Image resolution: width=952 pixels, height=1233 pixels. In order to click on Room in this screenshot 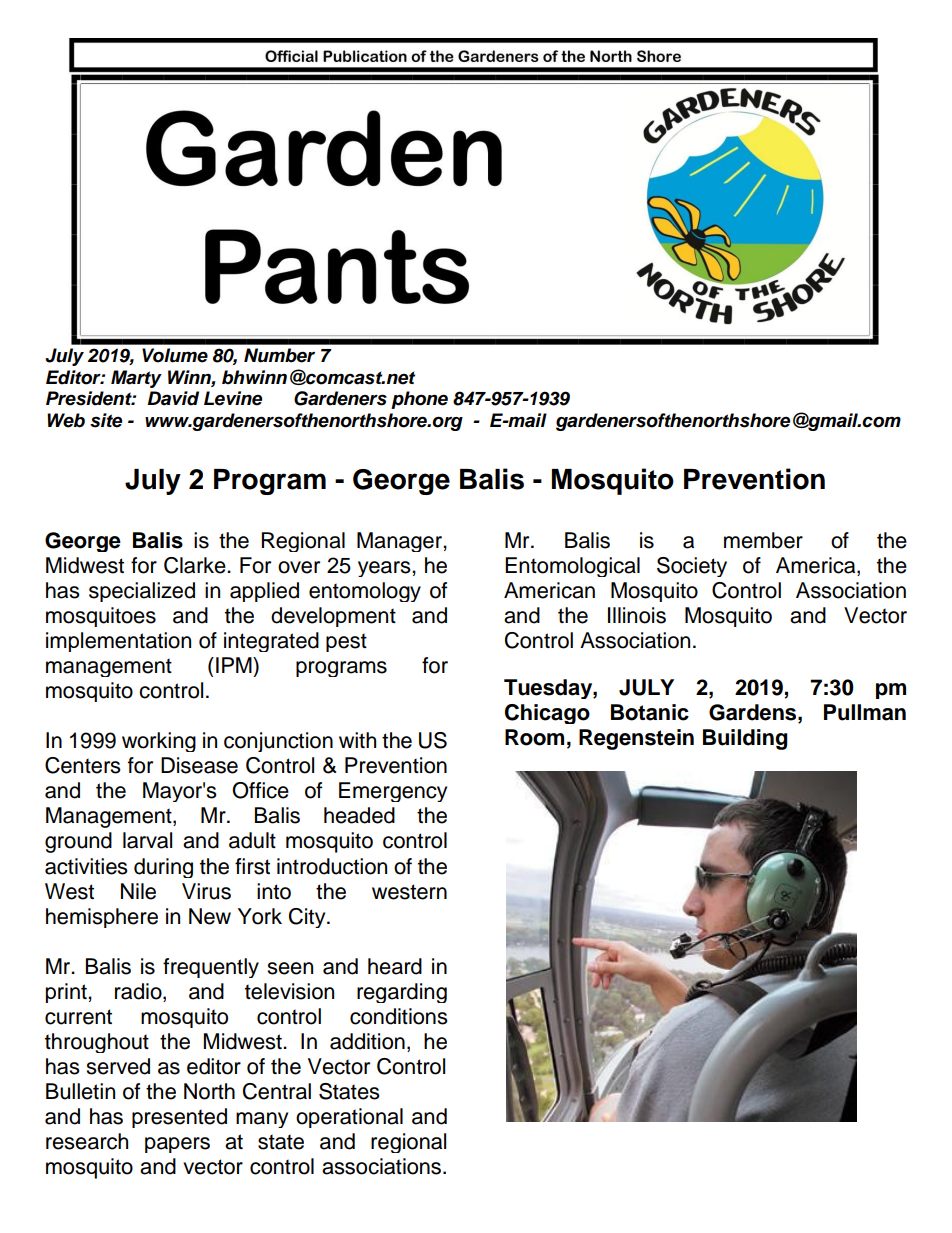, I will do `click(534, 737)`.
